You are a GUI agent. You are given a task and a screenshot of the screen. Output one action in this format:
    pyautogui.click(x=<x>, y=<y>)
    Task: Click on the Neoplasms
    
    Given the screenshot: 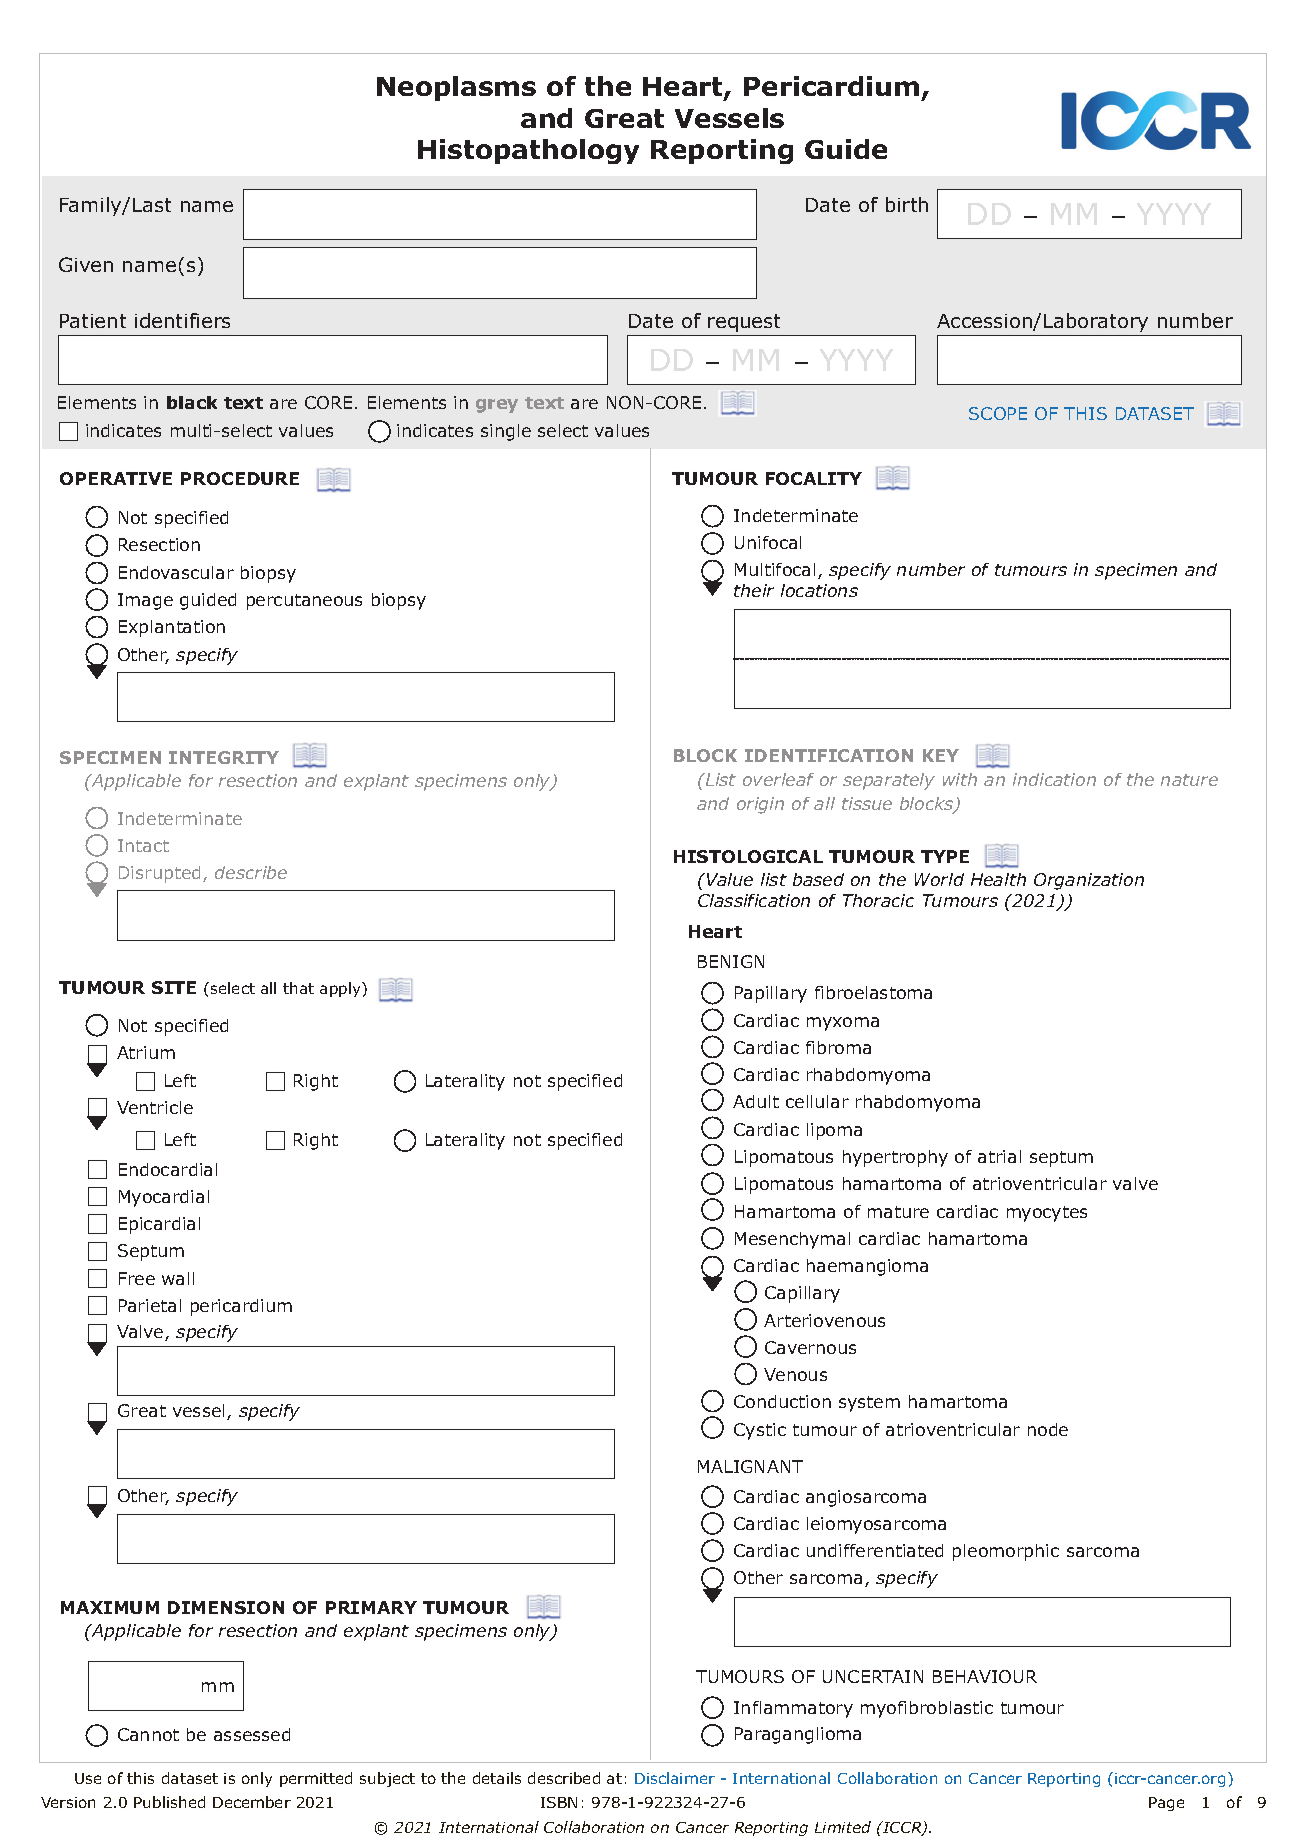 What is the action you would take?
    pyautogui.click(x=456, y=88)
